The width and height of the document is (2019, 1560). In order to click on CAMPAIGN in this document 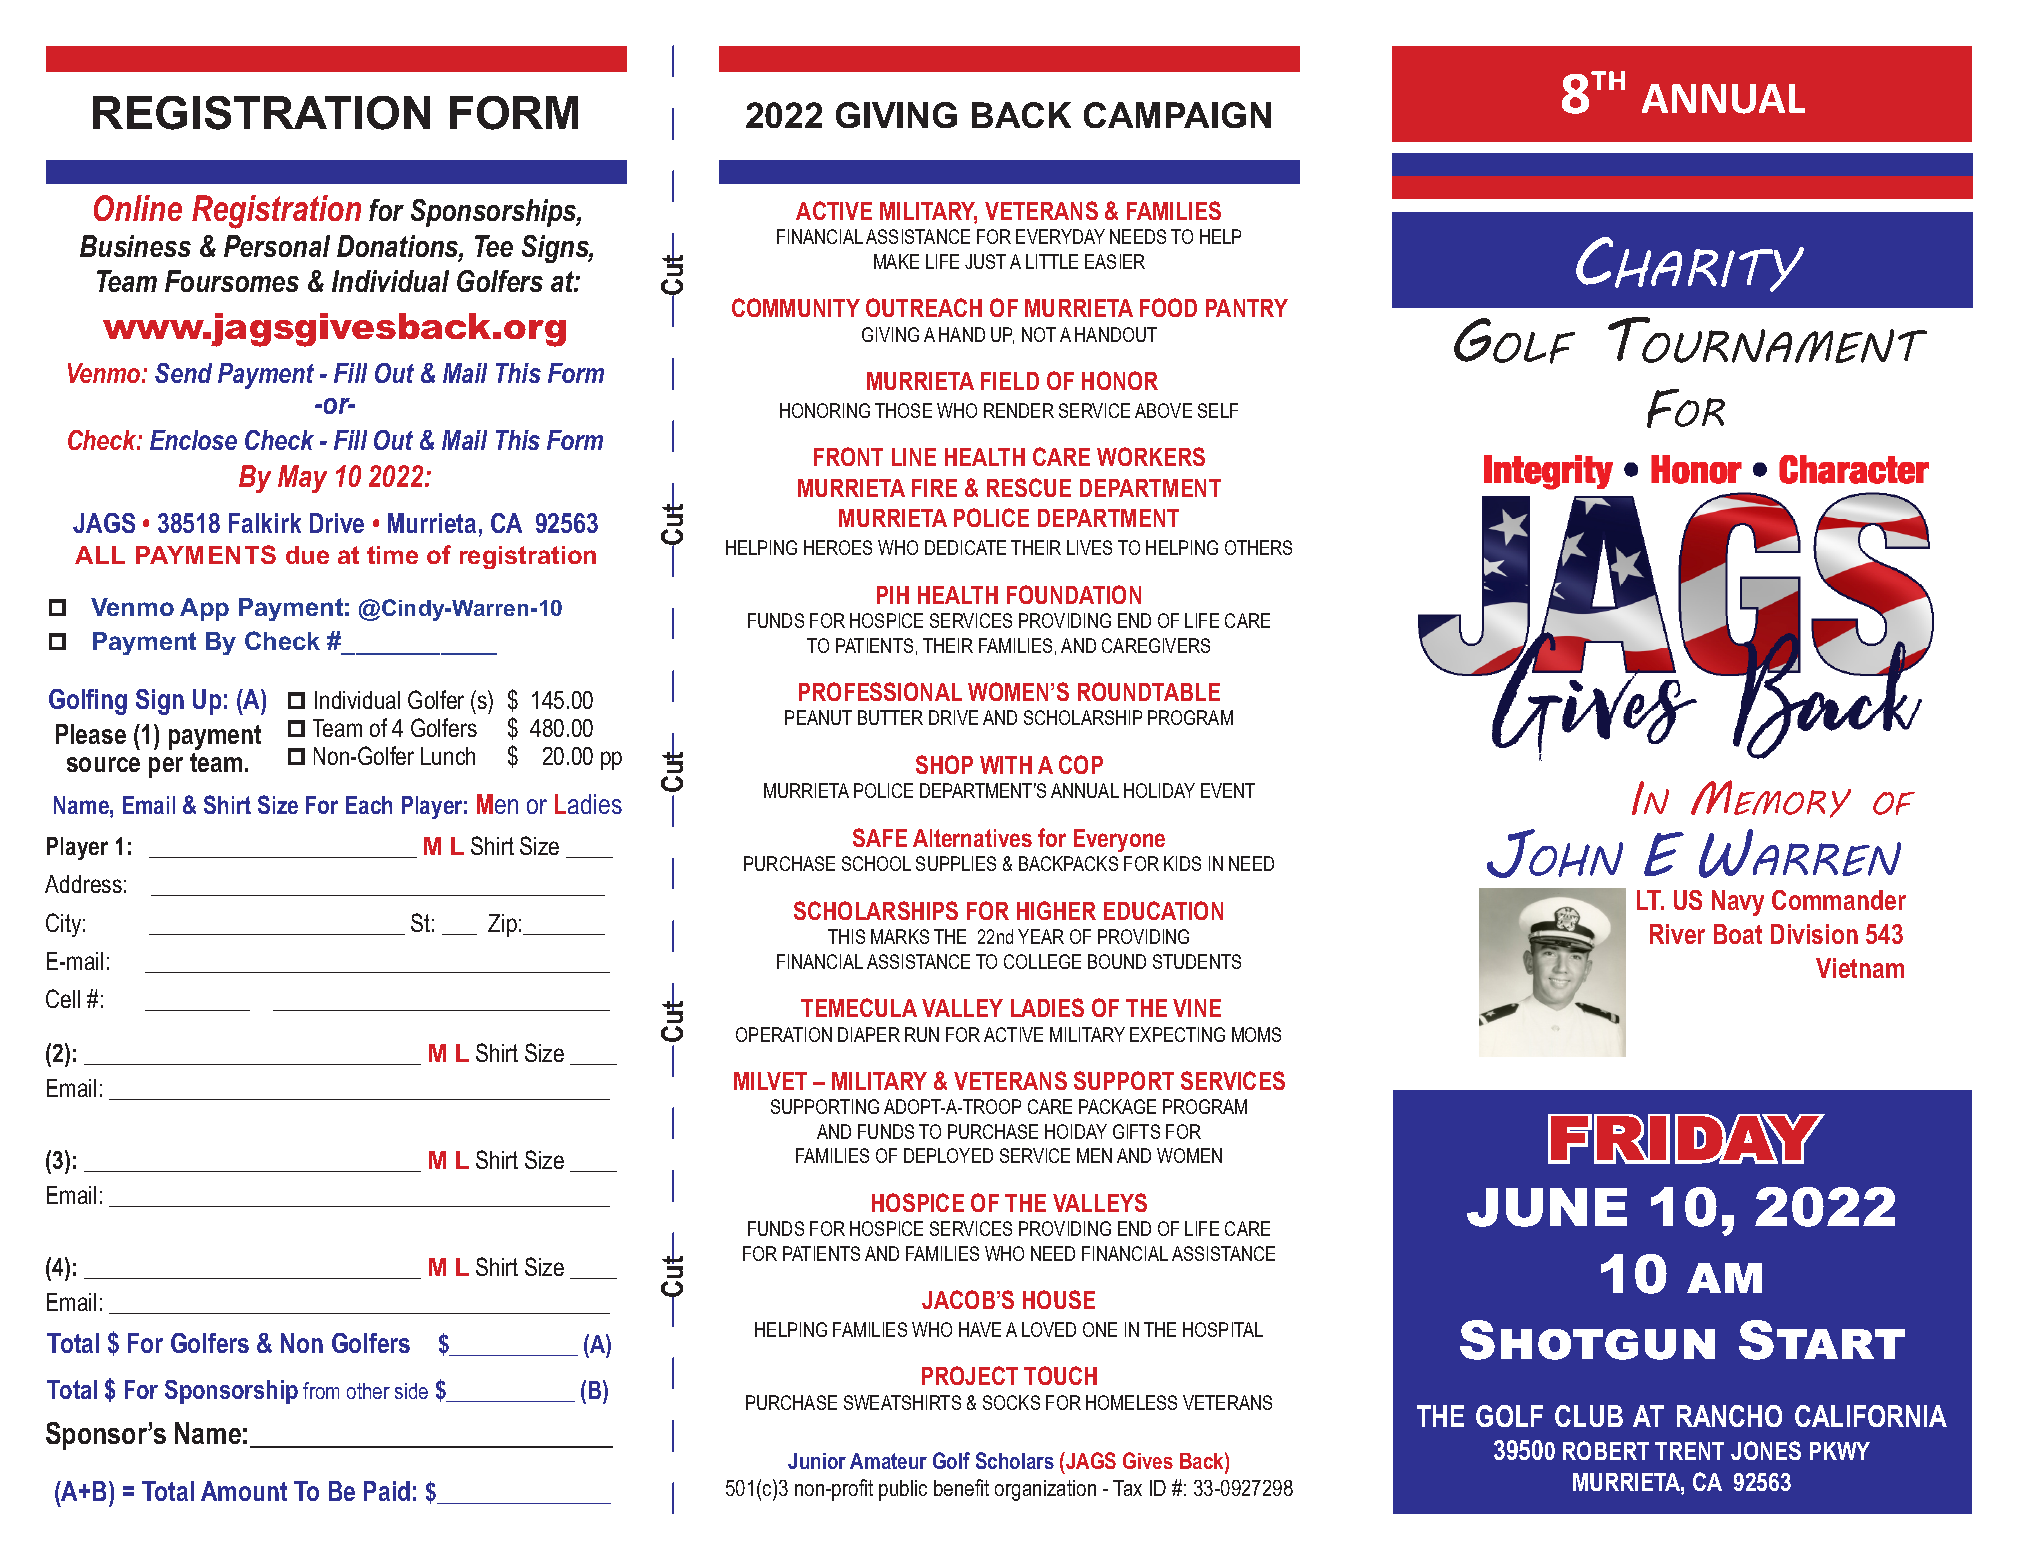, I will do `click(1177, 115)`.
